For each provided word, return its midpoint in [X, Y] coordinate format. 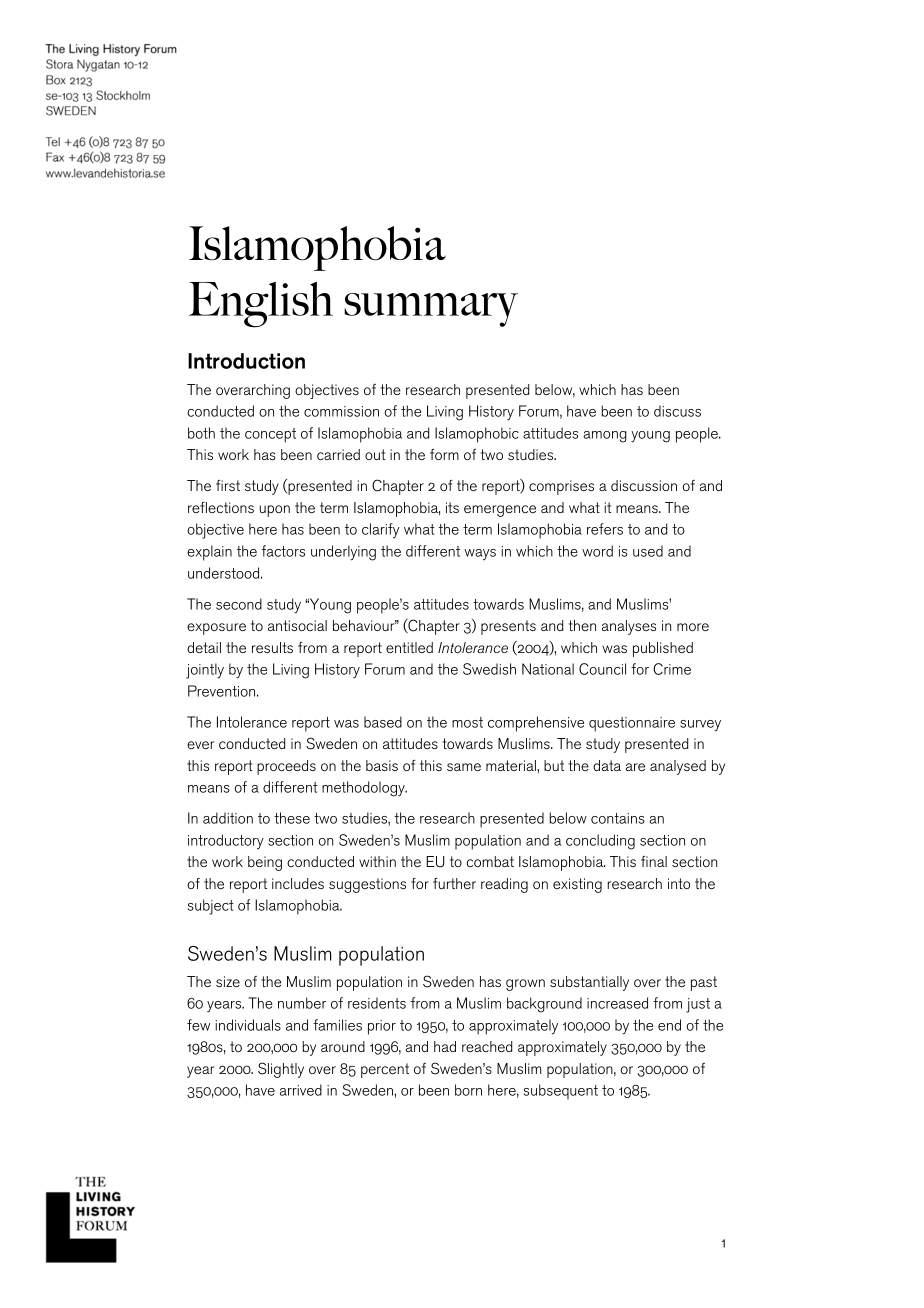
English [261, 304]
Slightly [281, 1070]
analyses [629, 627]
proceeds [286, 767]
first [228, 485]
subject [211, 907]
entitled [409, 647]
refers [605, 529]
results [272, 647]
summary [431, 310]
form [444, 454]
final [654, 861]
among [605, 437]
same [464, 767]
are [635, 767]
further [454, 883]
